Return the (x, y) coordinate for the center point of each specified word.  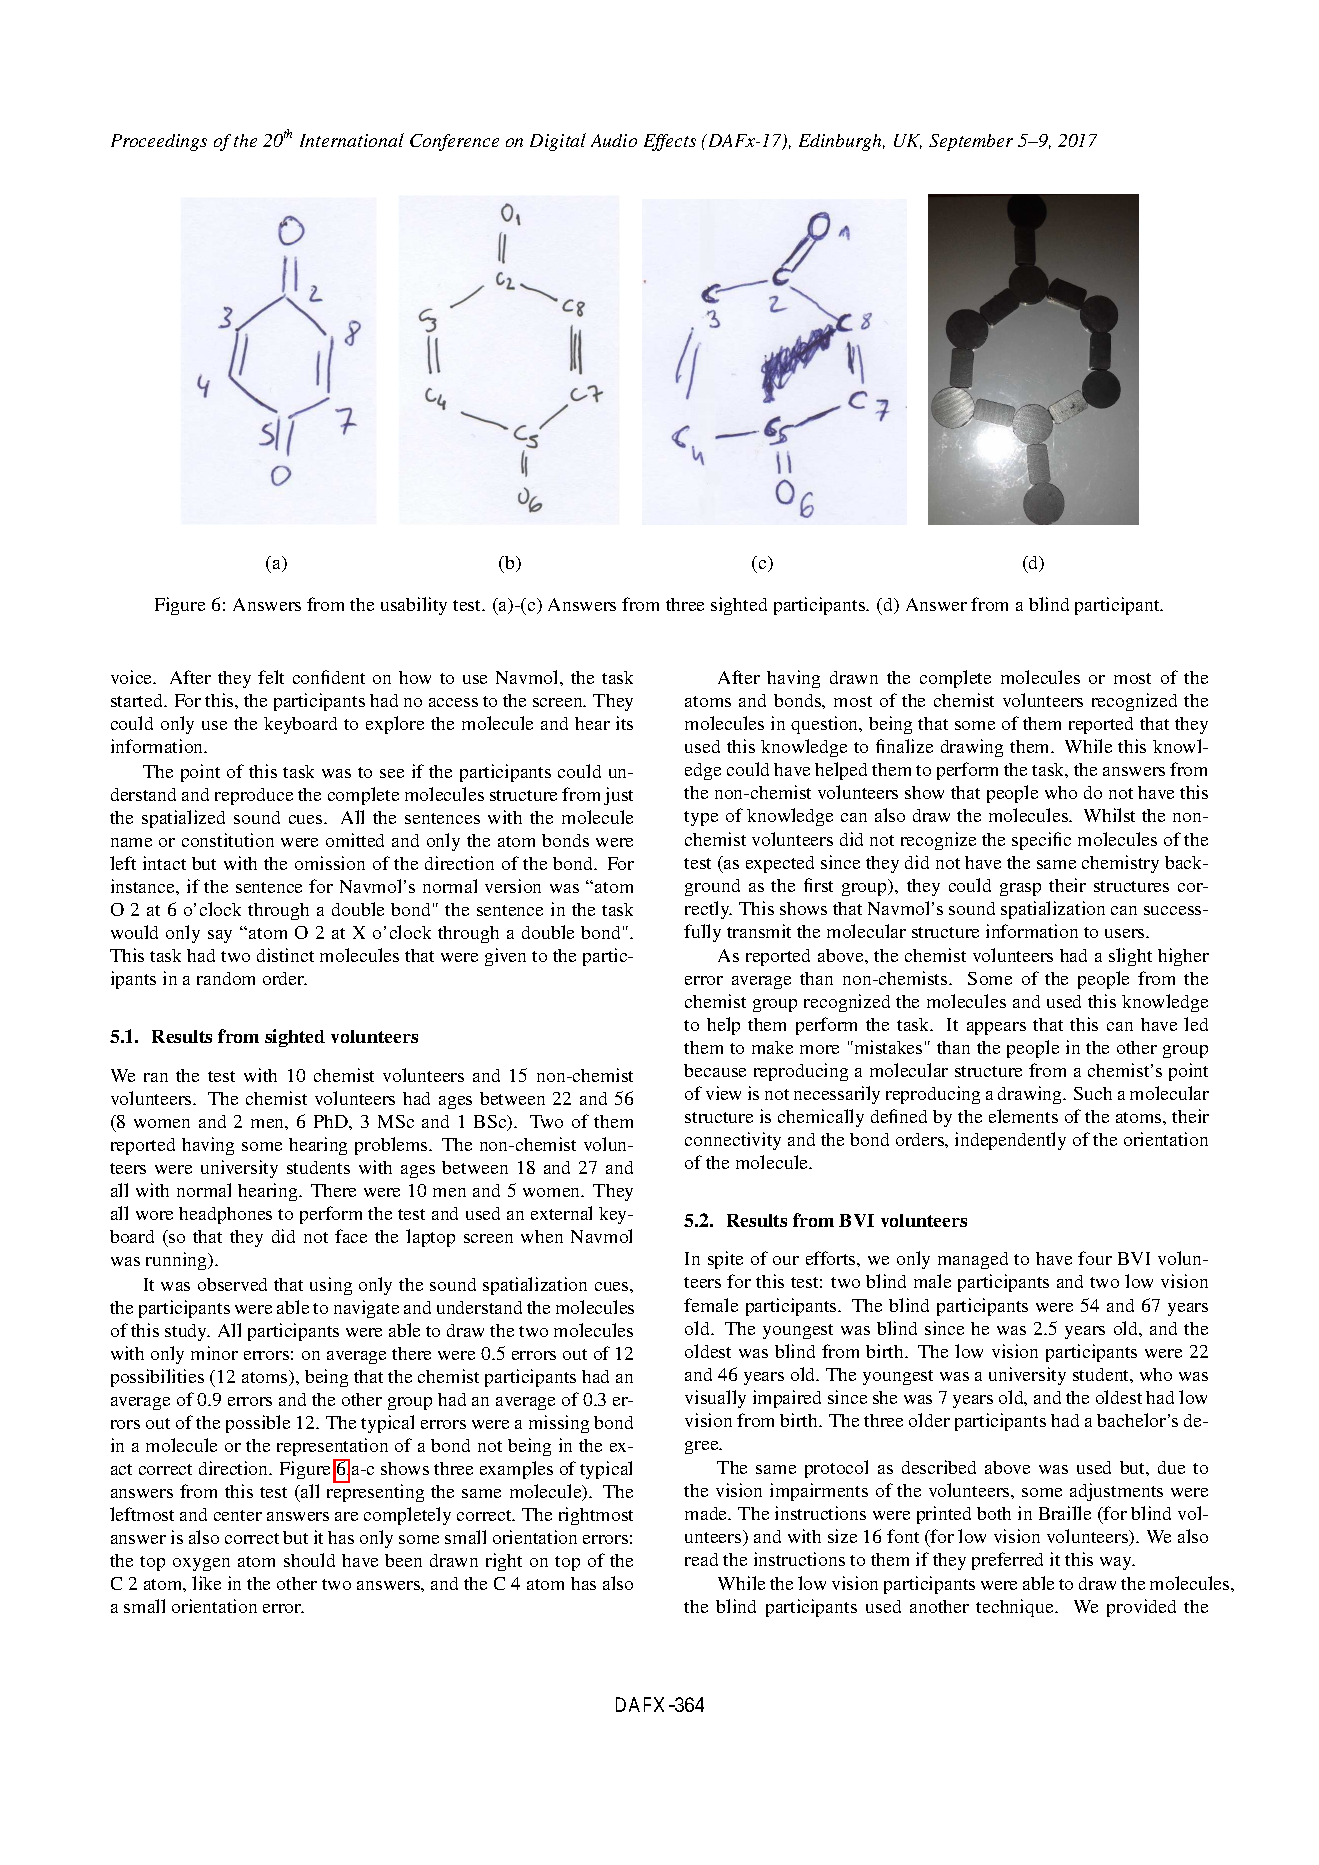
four (1095, 1258)
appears (996, 1028)
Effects (670, 142)
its (624, 723)
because (715, 1070)
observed (232, 1284)
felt (271, 677)
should (309, 1560)
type (701, 818)
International (352, 140)
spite (725, 1260)
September (971, 142)
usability (414, 606)
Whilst (1109, 815)
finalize (904, 746)
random (226, 978)
